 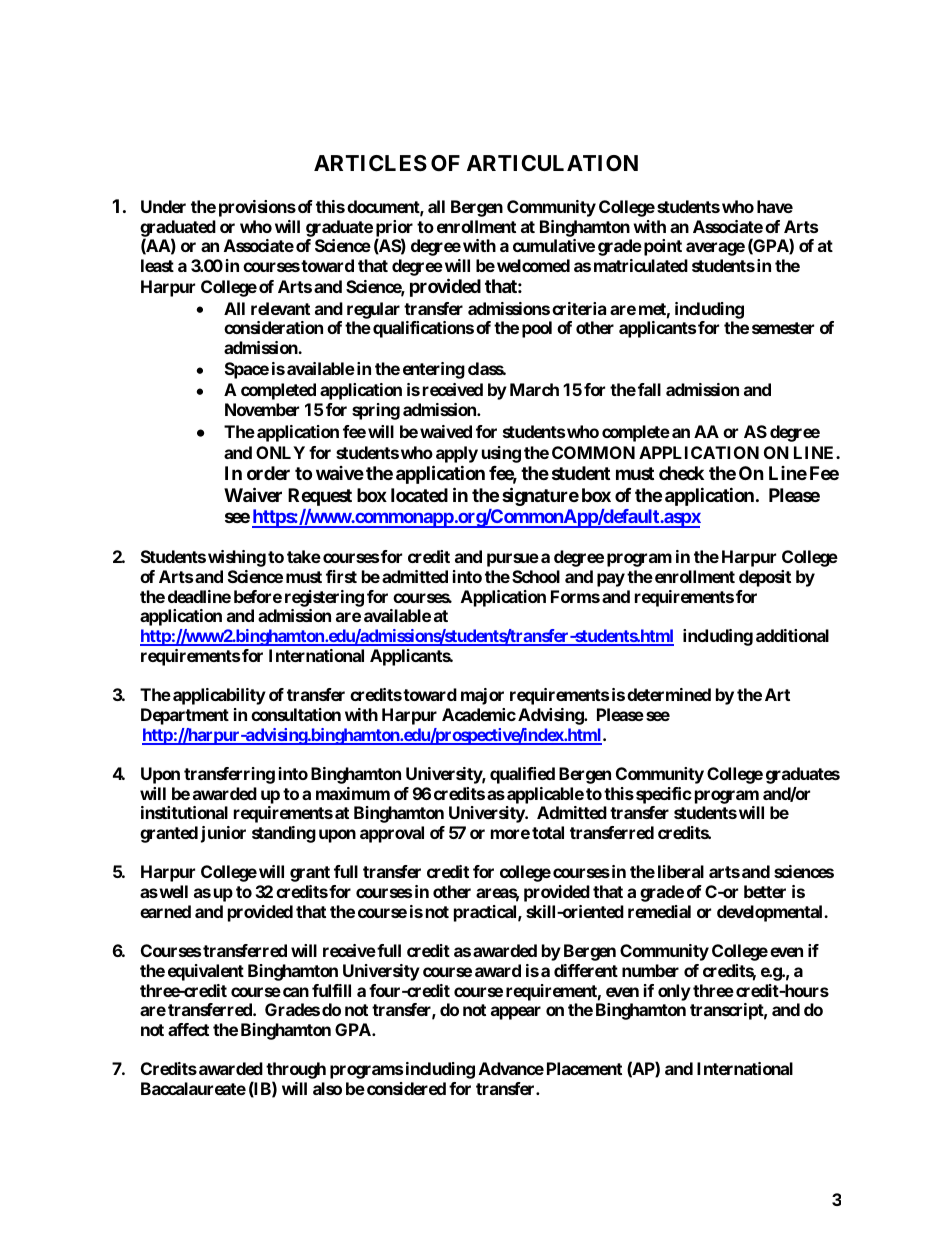 What do you see at coordinates (516, 1013) in the screenshot?
I see `appear` at bounding box center [516, 1013].
